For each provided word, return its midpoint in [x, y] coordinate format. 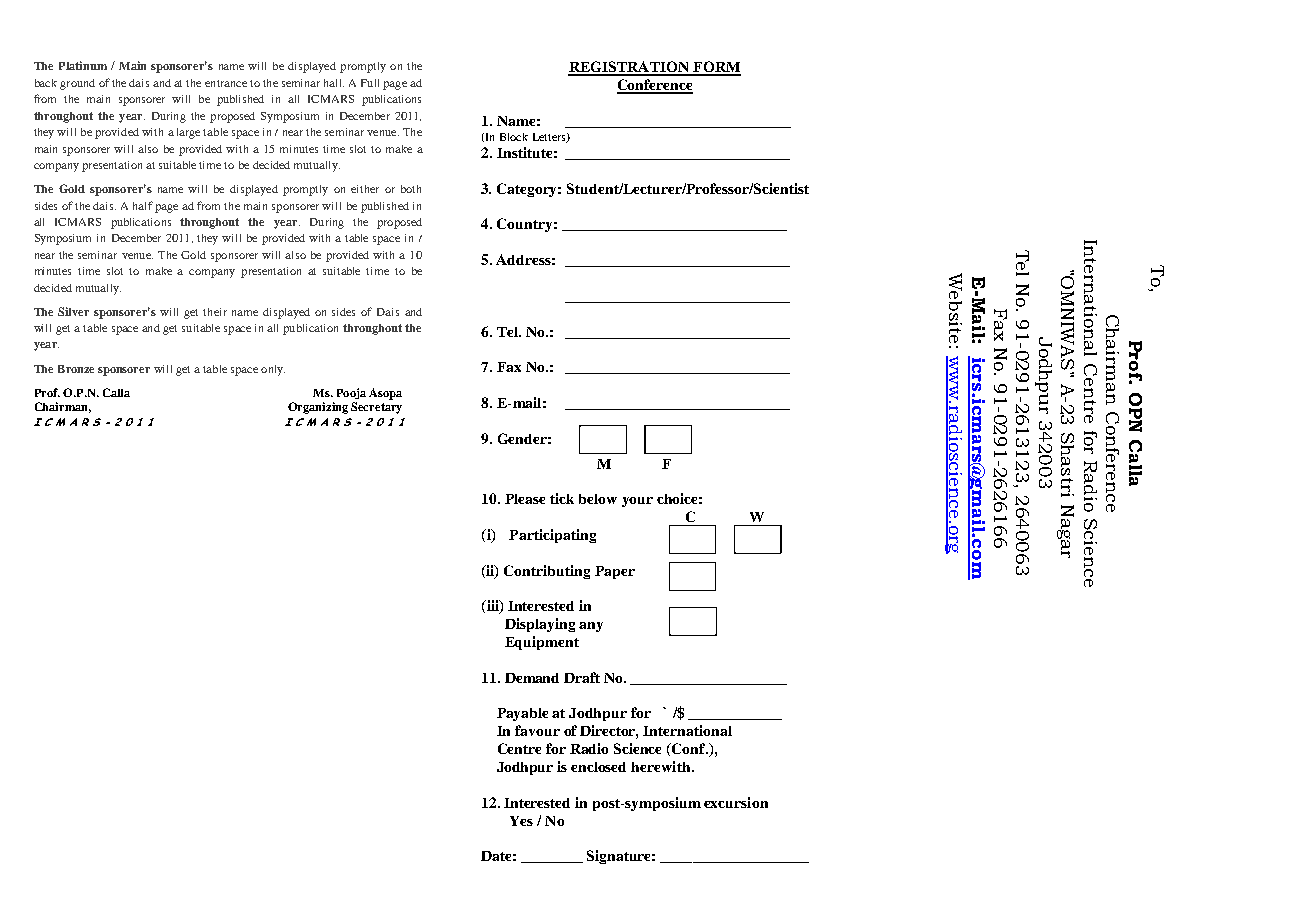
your [637, 502]
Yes [521, 821]
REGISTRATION [629, 68]
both [411, 189]
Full [370, 83]
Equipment [542, 643]
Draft [582, 677]
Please [525, 499]
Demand [532, 678]
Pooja [351, 393]
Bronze [76, 369]
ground [77, 84]
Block [514, 137]
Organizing [318, 408]
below [598, 499]
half [143, 205]
